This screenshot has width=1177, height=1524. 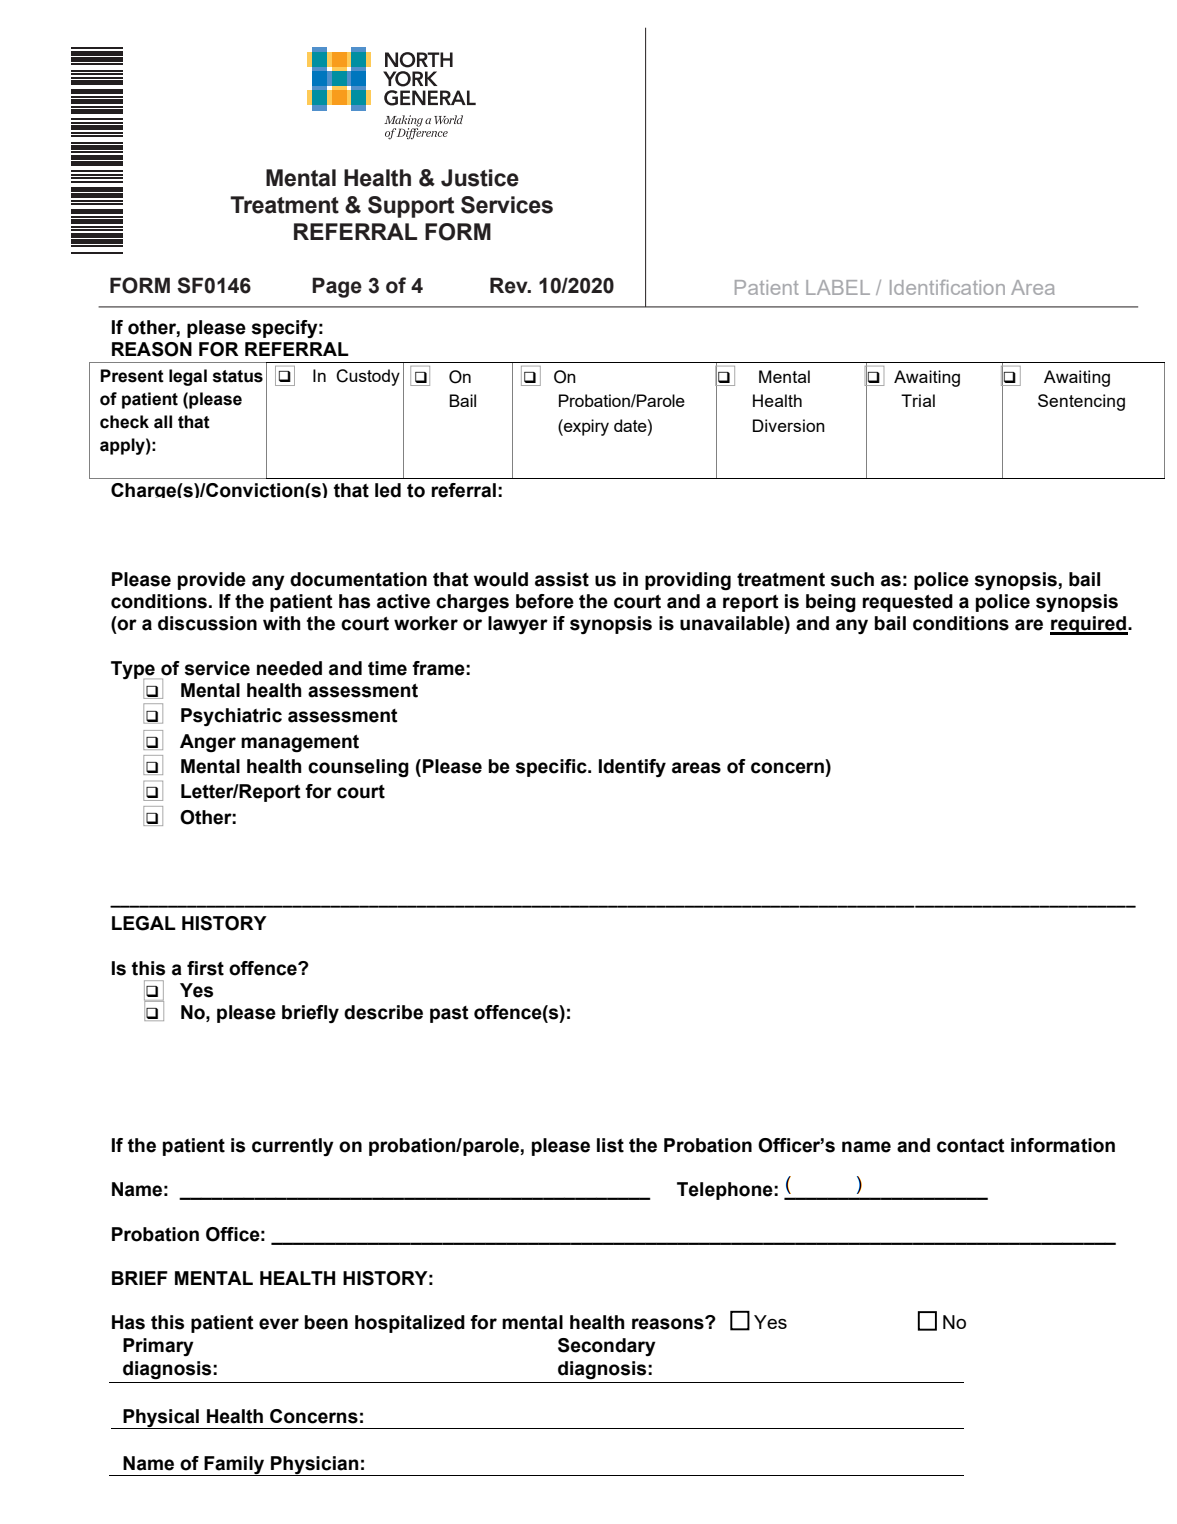 I want to click on Identify, so click(x=632, y=768).
